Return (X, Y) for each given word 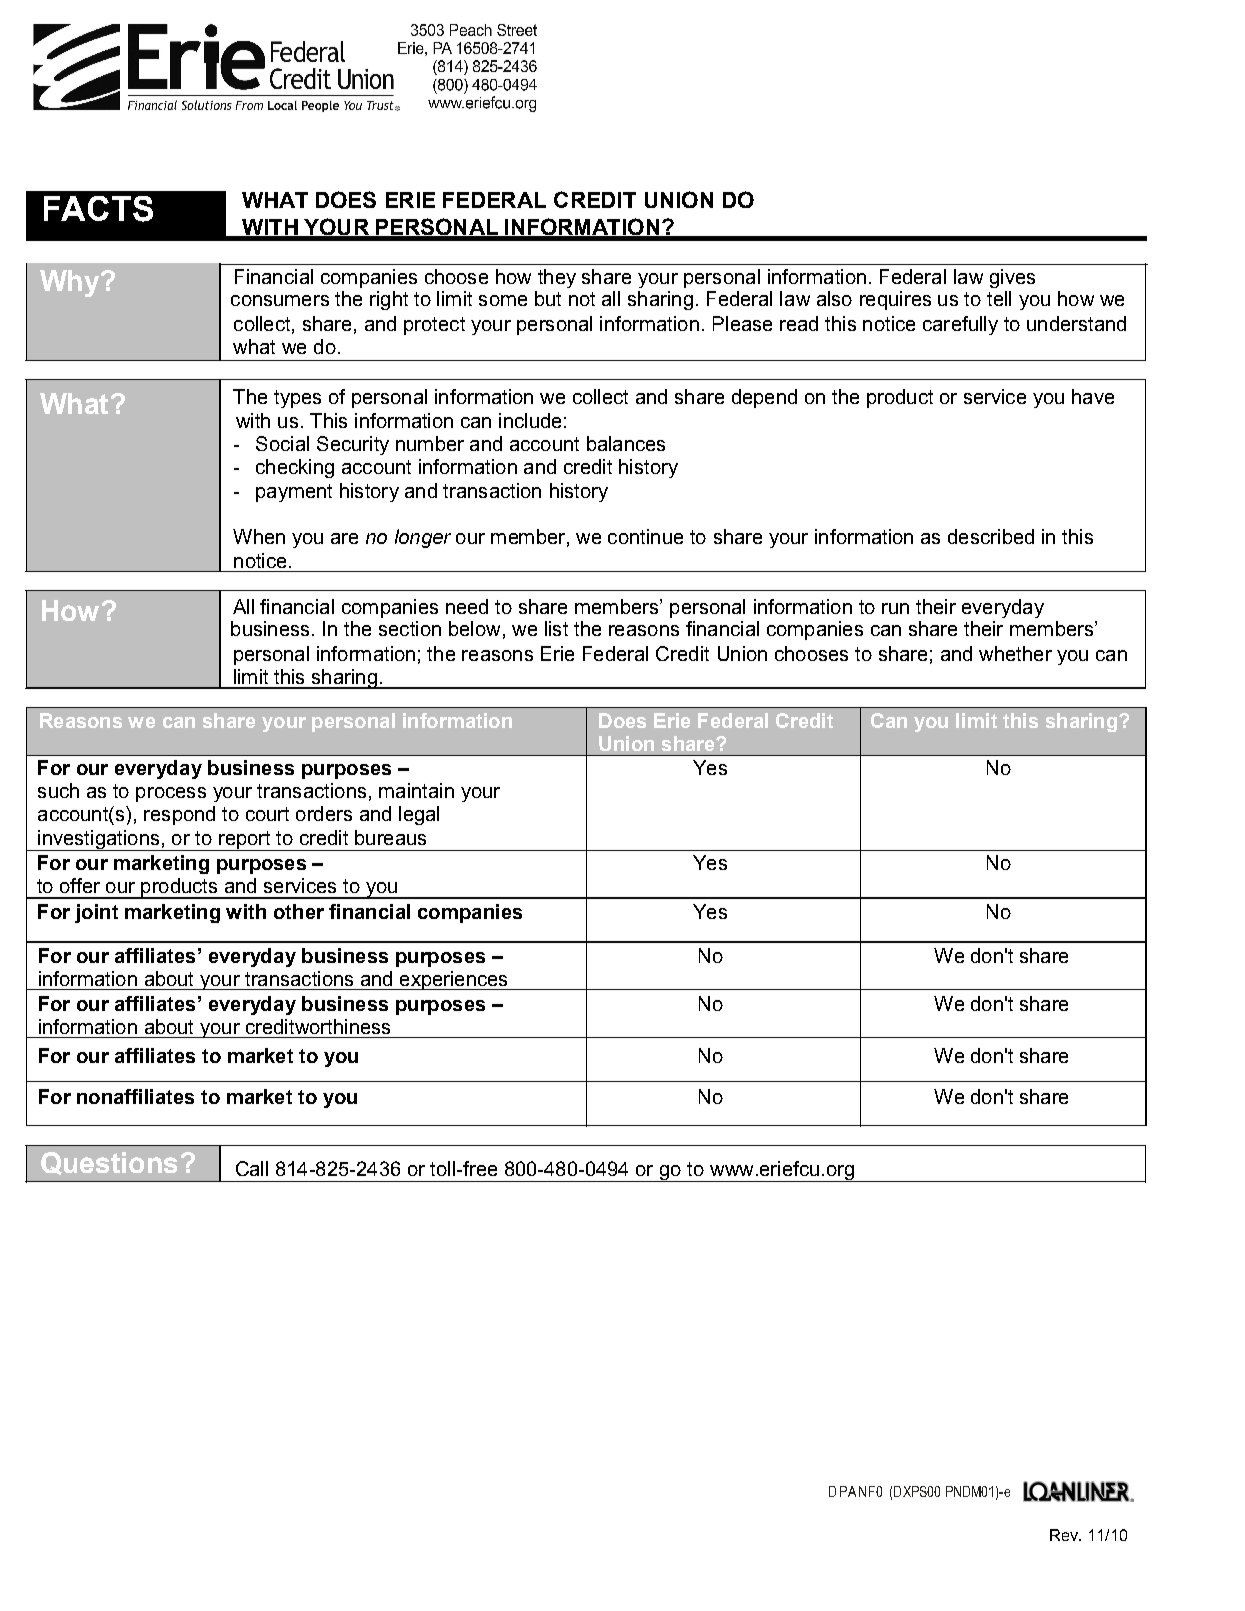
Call (252, 1168)
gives (1012, 278)
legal (419, 815)
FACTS (98, 209)
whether (1015, 653)
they (557, 278)
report (245, 841)
